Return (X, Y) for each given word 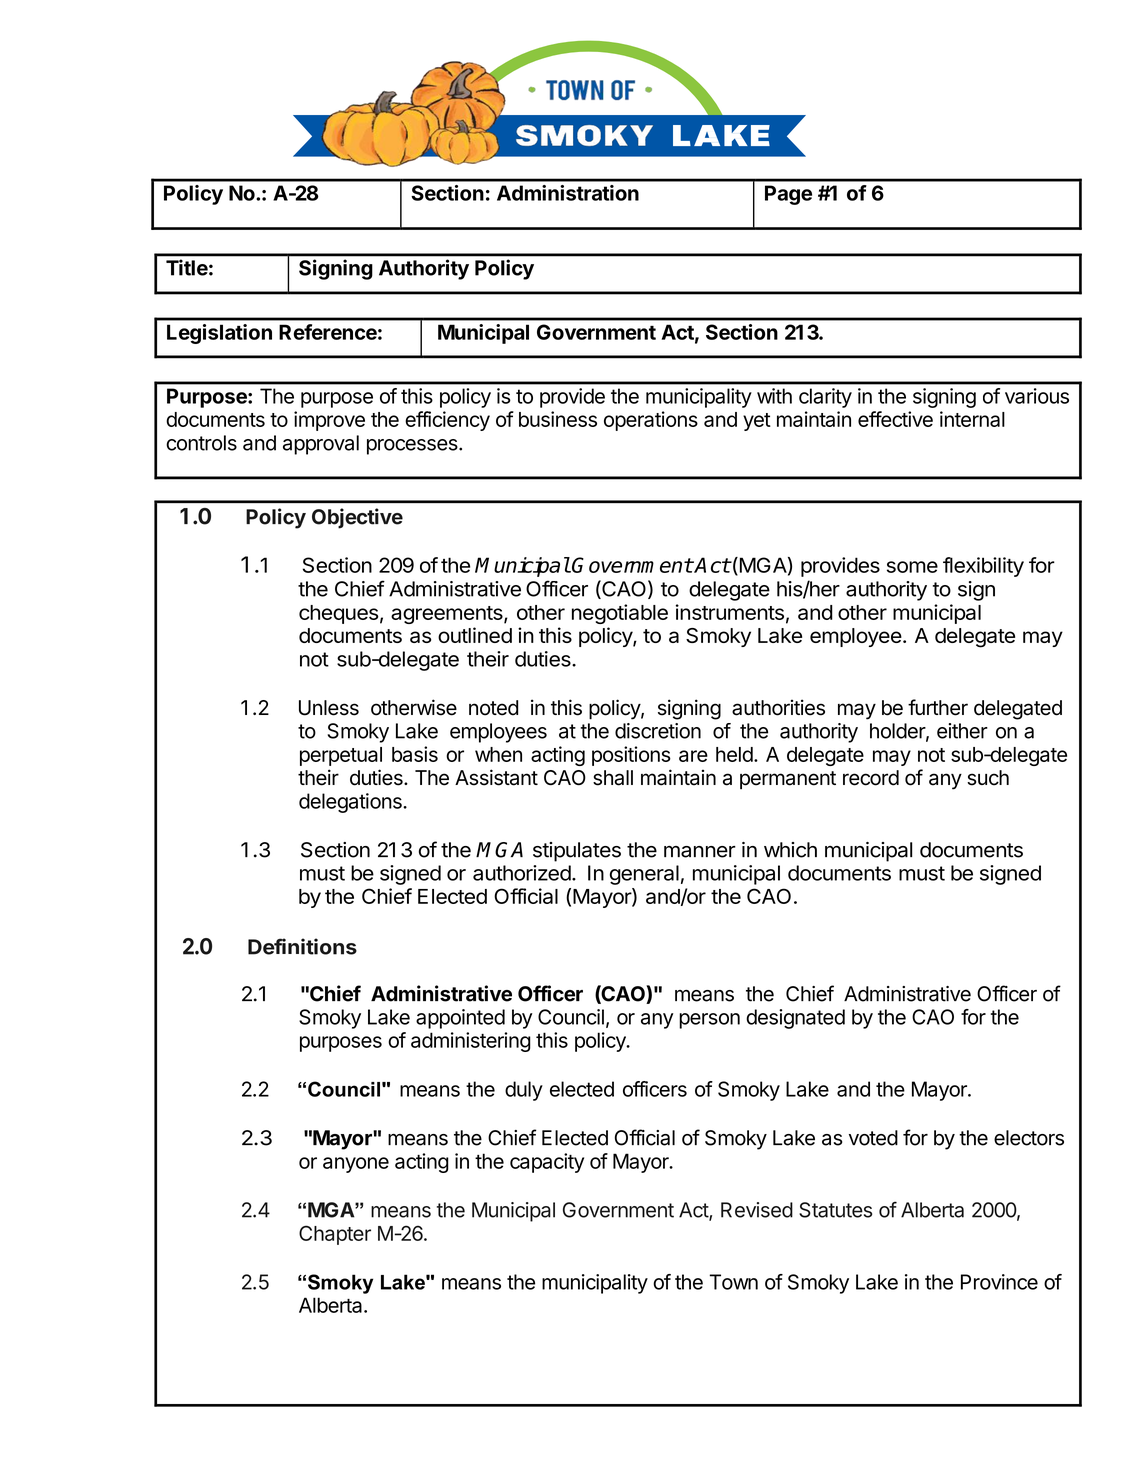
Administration (568, 193)
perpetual (341, 756)
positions (631, 756)
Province (999, 1282)
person (709, 1021)
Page (788, 195)
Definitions (302, 946)
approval (321, 445)
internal (972, 419)
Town (733, 1282)
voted (873, 1138)
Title (187, 267)
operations (651, 421)
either (962, 731)
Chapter (335, 1235)
